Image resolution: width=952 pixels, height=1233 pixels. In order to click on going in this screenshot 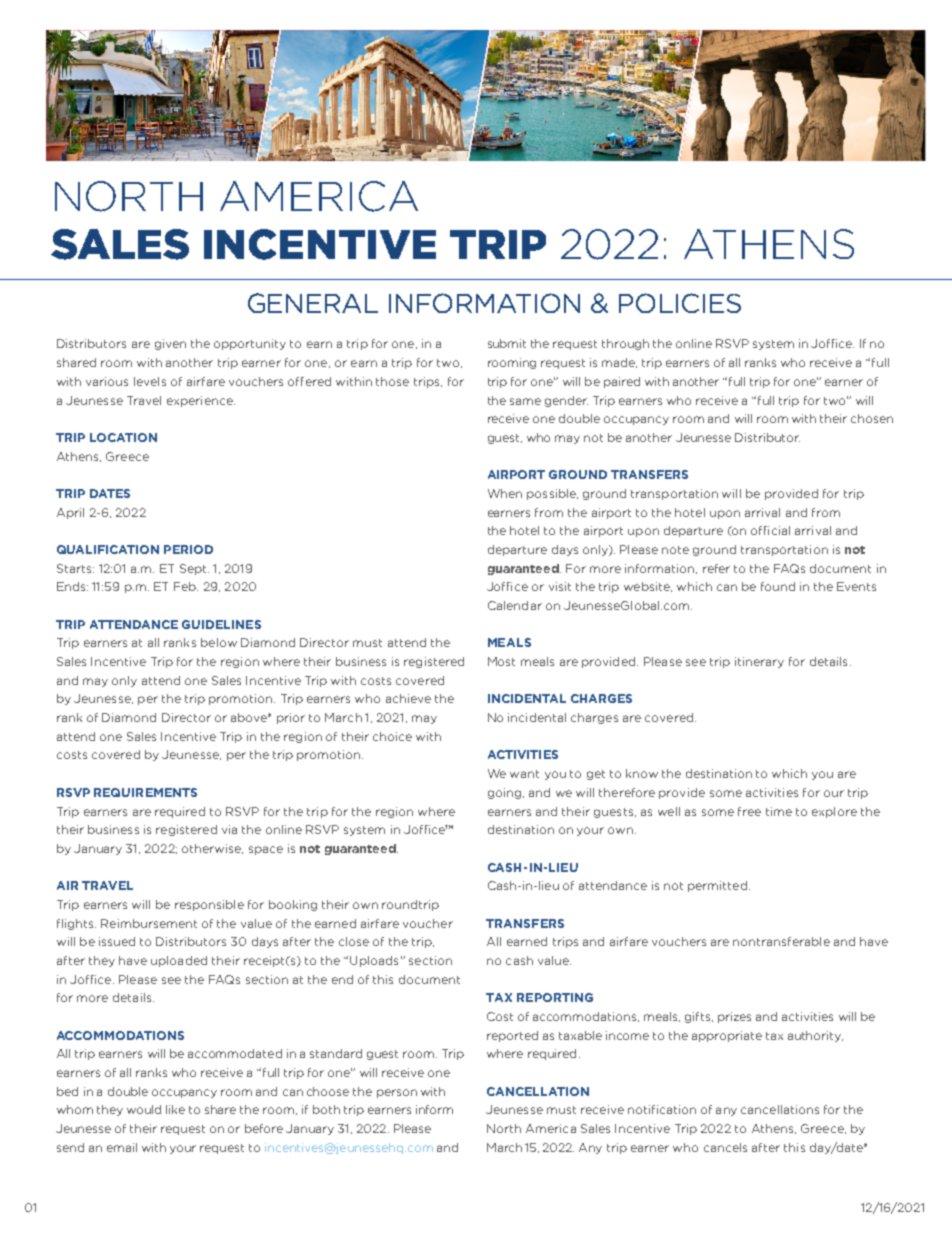, I will do `click(504, 793)`.
